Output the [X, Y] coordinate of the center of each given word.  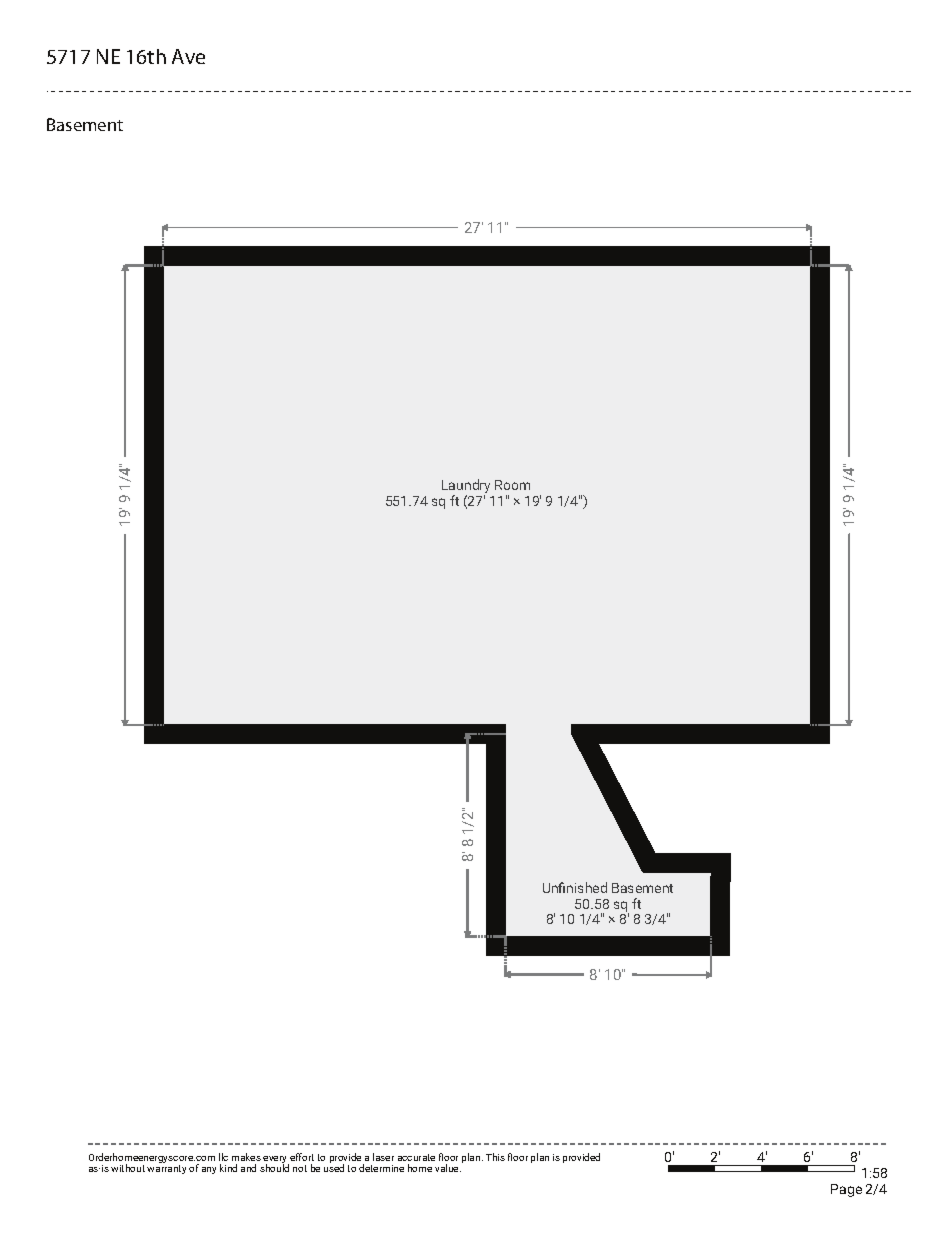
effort [302, 1157]
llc [223, 1157]
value [448, 1168]
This [495, 1157]
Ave [188, 56]
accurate [416, 1157]
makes [246, 1157]
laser [383, 1157]
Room [512, 485]
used [334, 1168]
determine [381, 1168]
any [209, 1170]
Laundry [466, 487]
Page [846, 1190]
